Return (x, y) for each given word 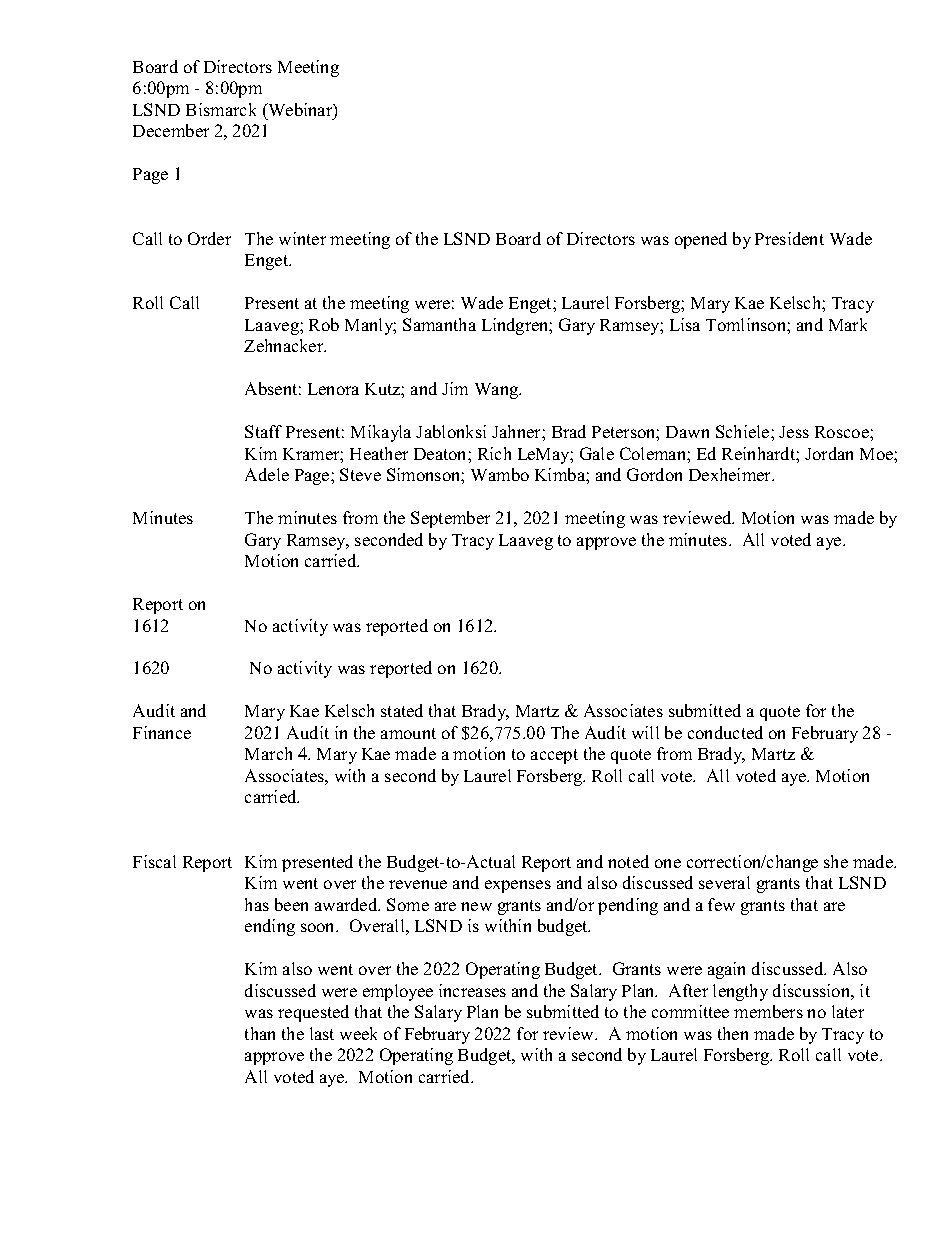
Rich (494, 453)
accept (554, 756)
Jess (794, 432)
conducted (725, 732)
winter (302, 238)
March (268, 753)
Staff (263, 431)
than (260, 1033)
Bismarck (221, 109)
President (789, 238)
